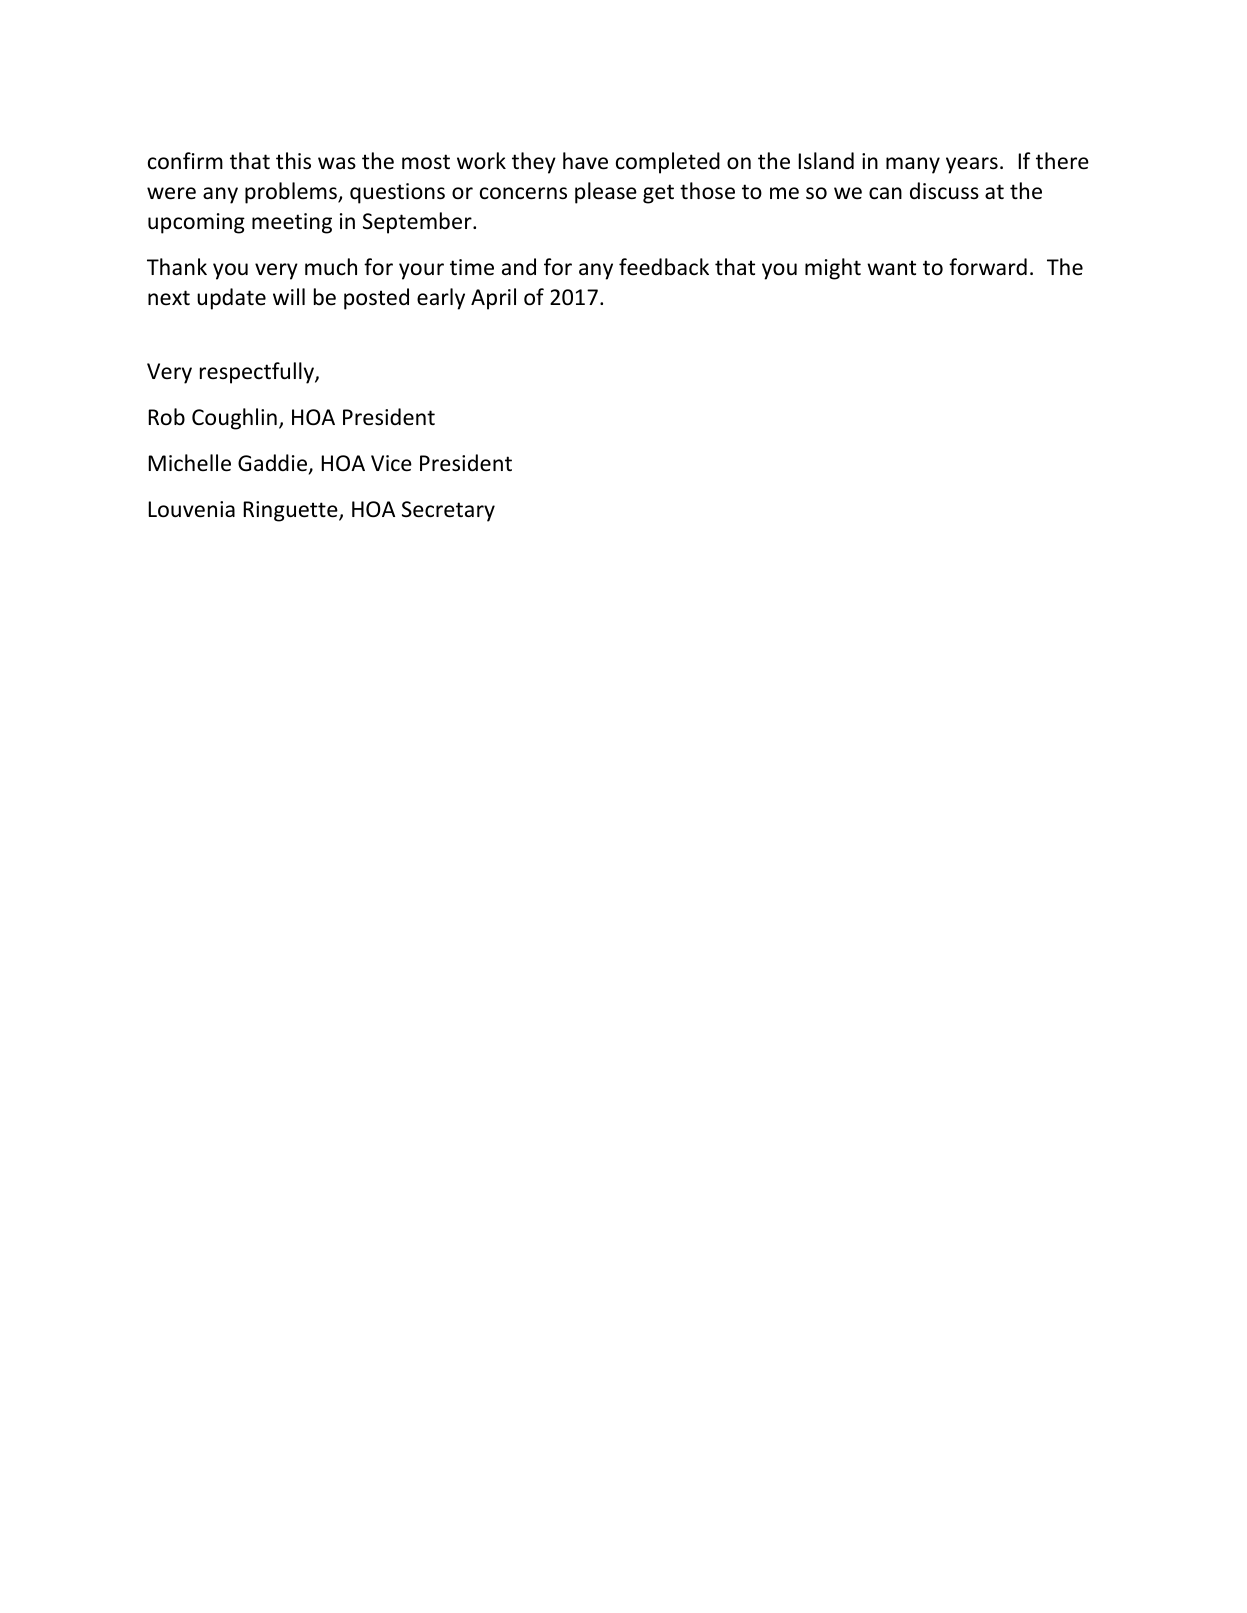 This screenshot has width=1247, height=1613. Describe the element at coordinates (891, 267) in the screenshot. I see `want` at that location.
